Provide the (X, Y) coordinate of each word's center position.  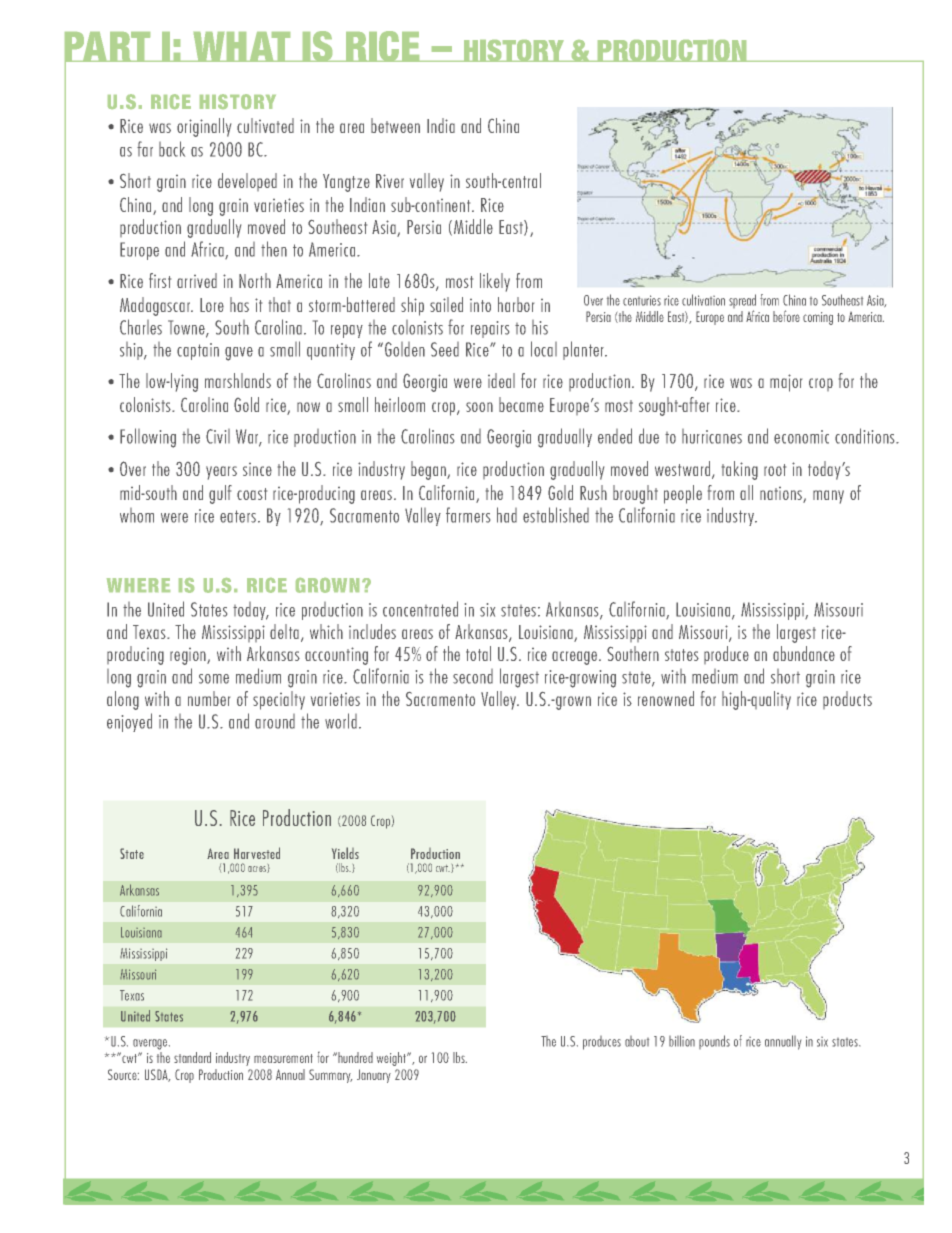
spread (742, 302)
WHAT (242, 47)
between (395, 125)
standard (192, 1057)
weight (392, 1059)
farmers (468, 515)
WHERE (138, 585)
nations (781, 493)
